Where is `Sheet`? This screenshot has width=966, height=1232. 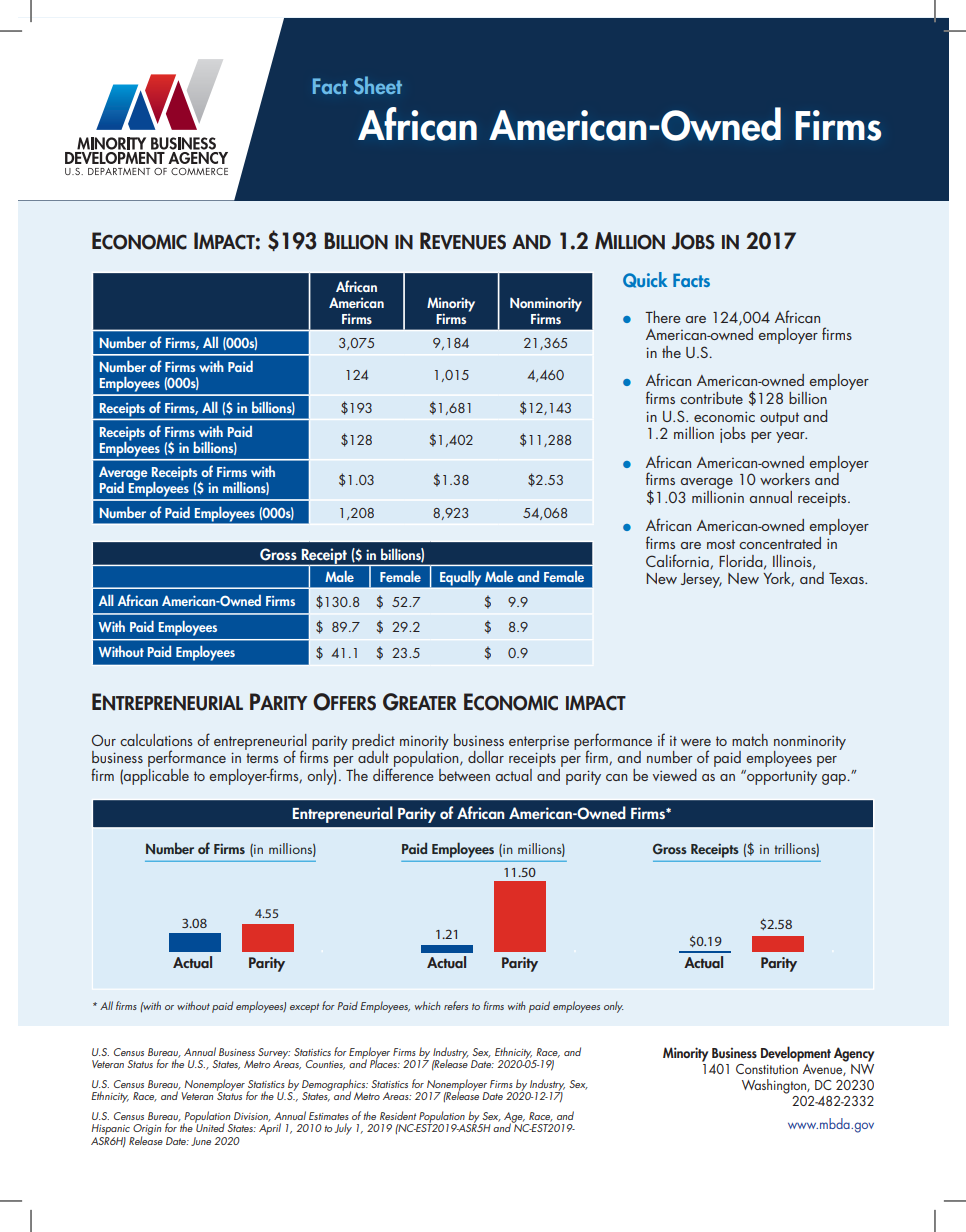
Sheet is located at coordinates (378, 85).
